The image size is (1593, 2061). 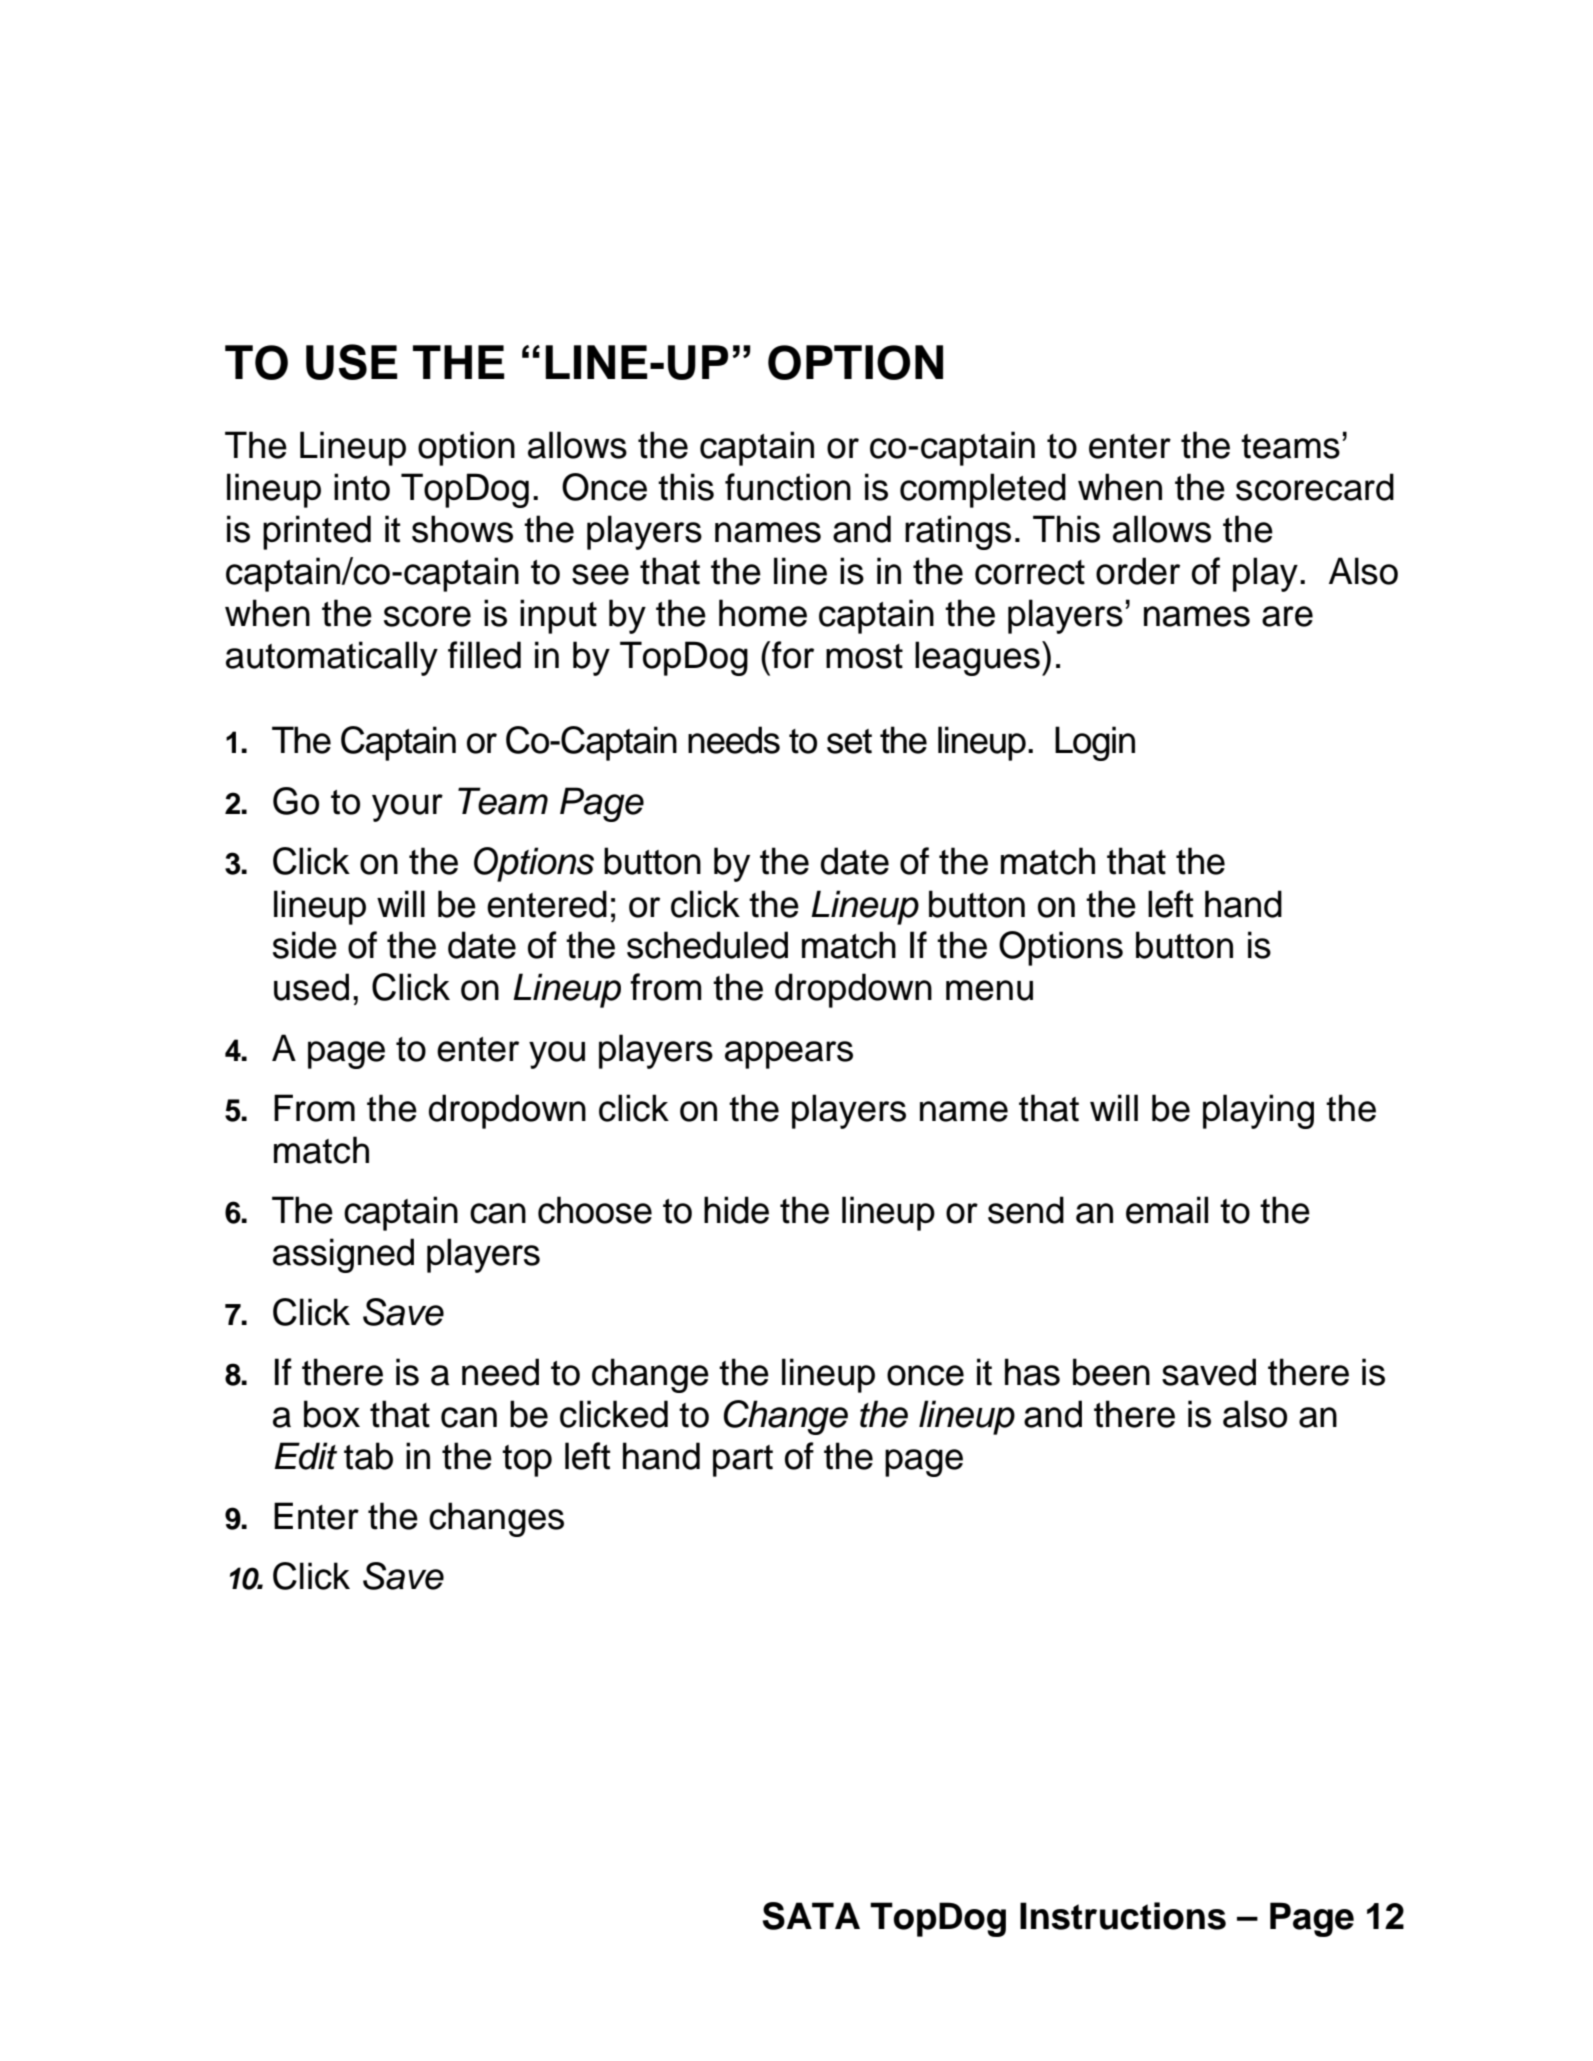 I want to click on order, so click(x=1138, y=571).
